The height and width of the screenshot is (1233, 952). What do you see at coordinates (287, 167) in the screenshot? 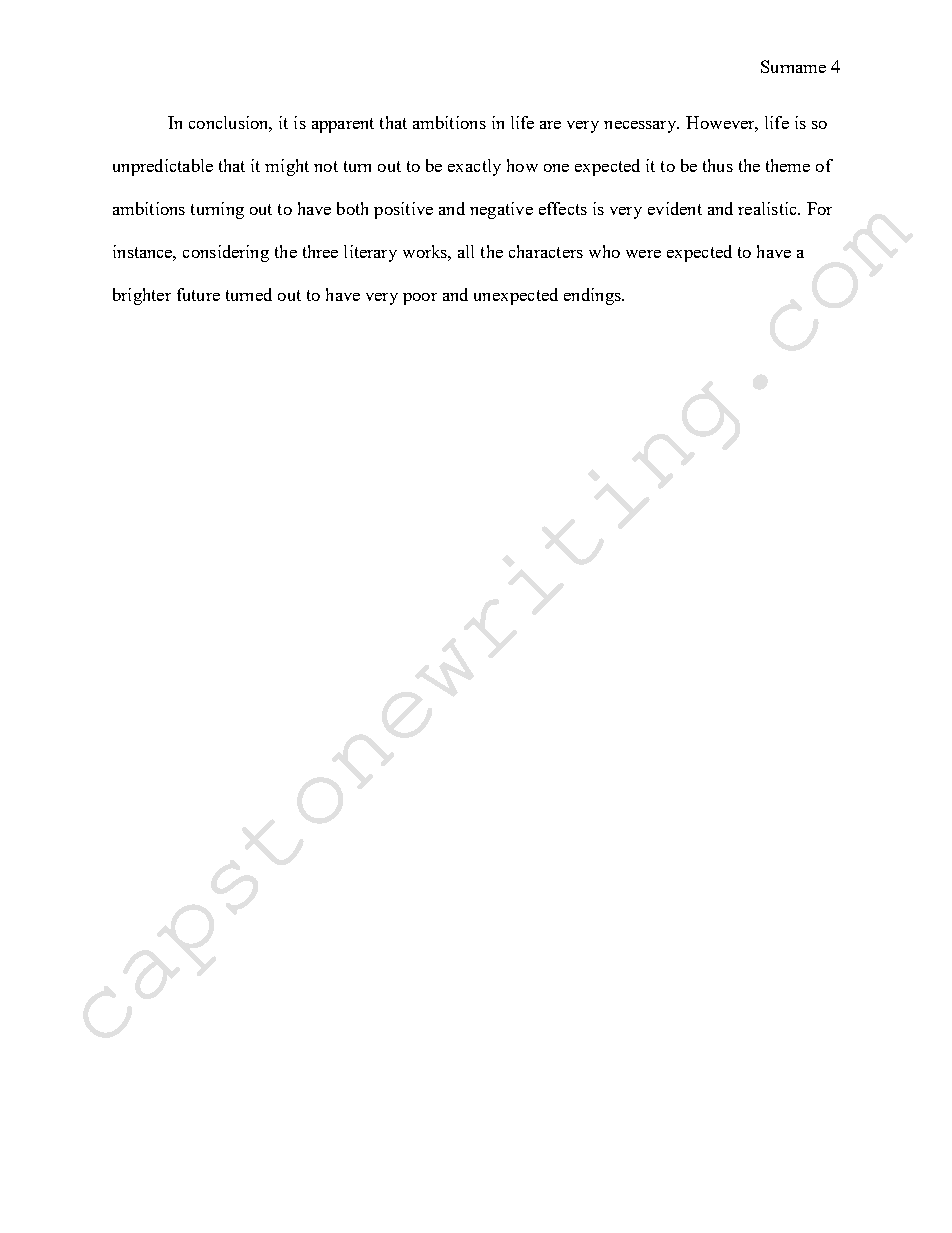
I see `might` at bounding box center [287, 167].
